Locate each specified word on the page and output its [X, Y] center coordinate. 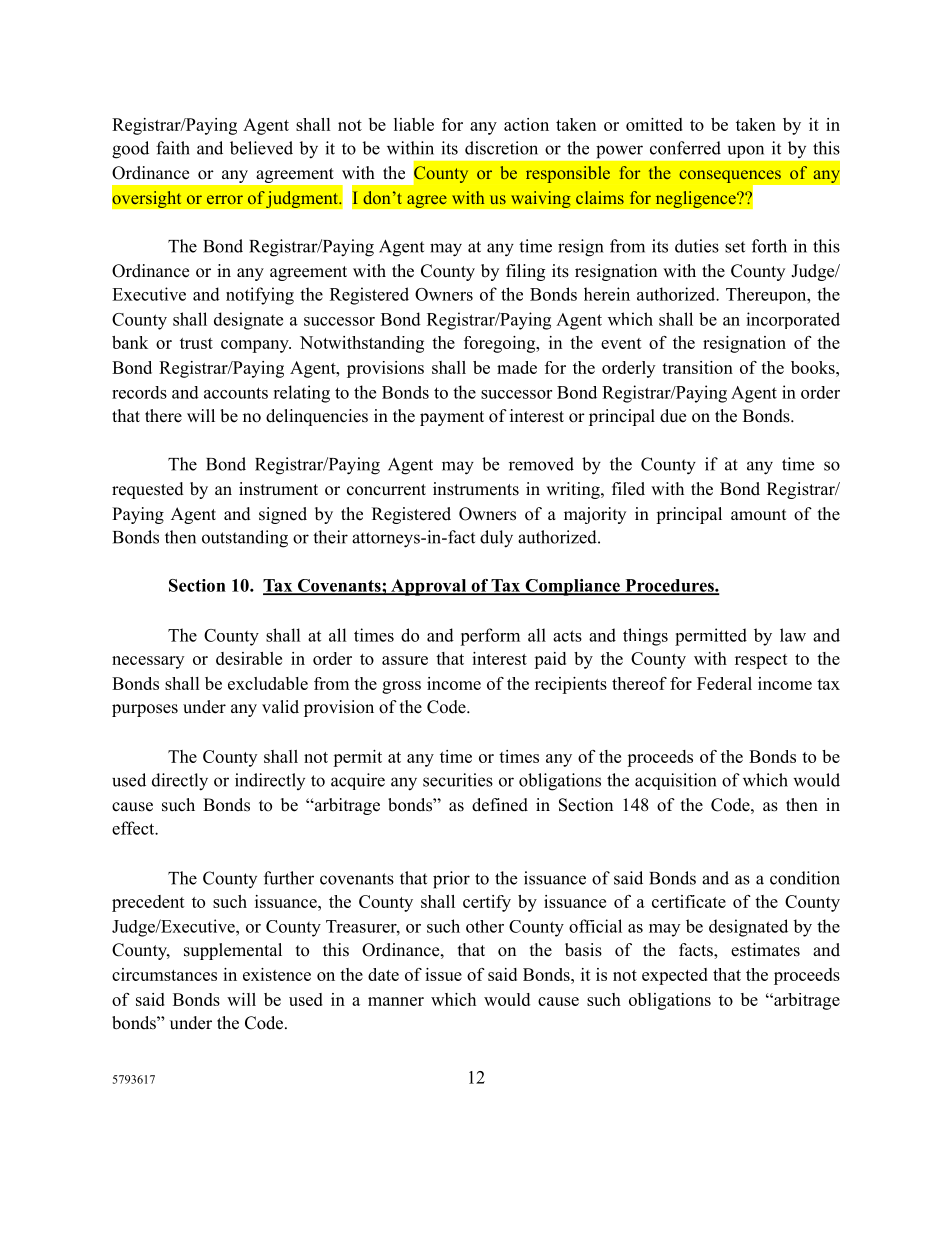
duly [496, 539]
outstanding [245, 539]
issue [443, 974]
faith [173, 148]
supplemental [233, 951]
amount [758, 515]
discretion [501, 148]
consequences [730, 176]
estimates [765, 950]
